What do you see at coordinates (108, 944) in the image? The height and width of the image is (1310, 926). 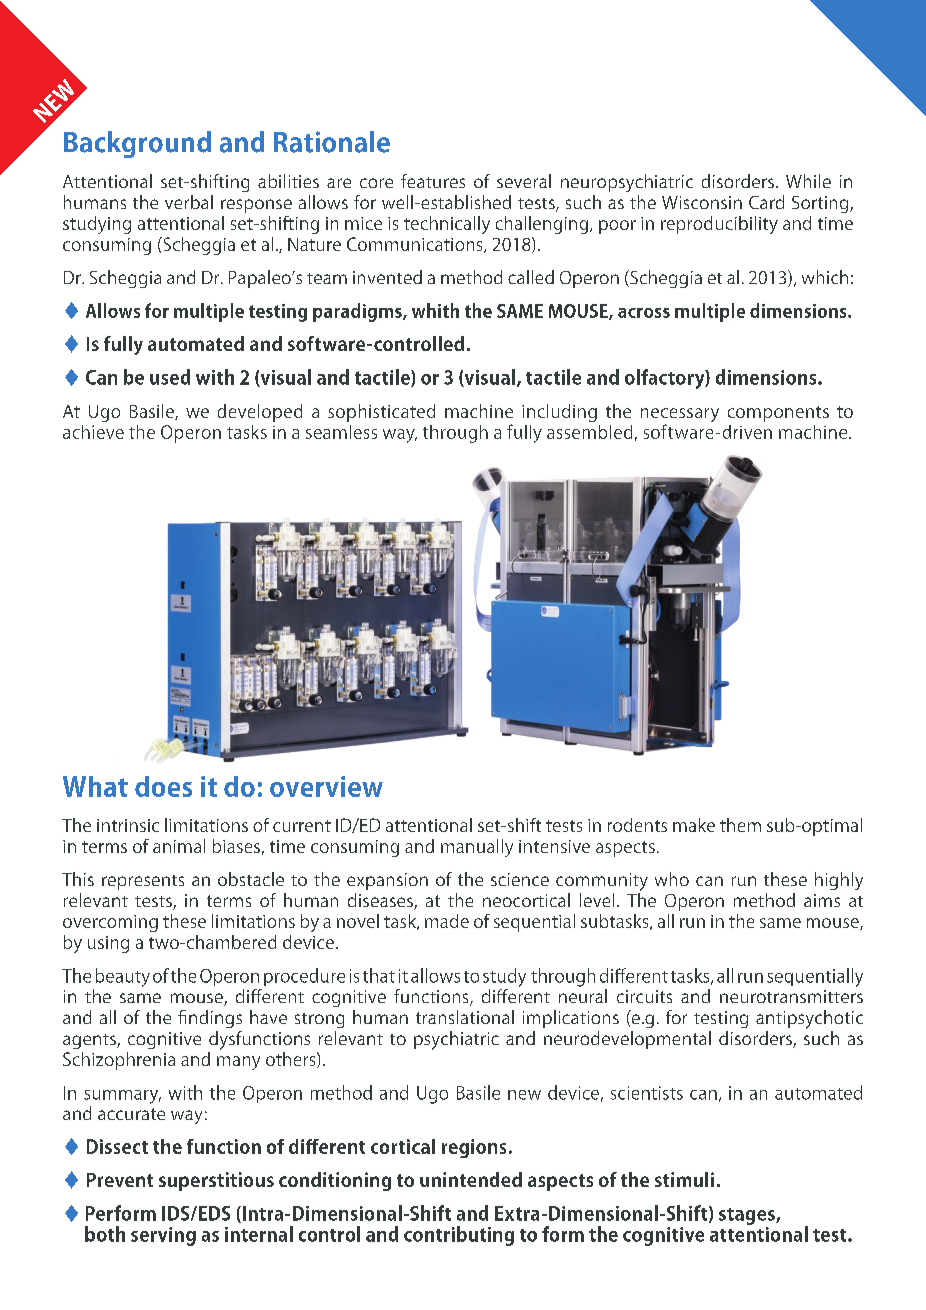 I see `using` at bounding box center [108, 944].
